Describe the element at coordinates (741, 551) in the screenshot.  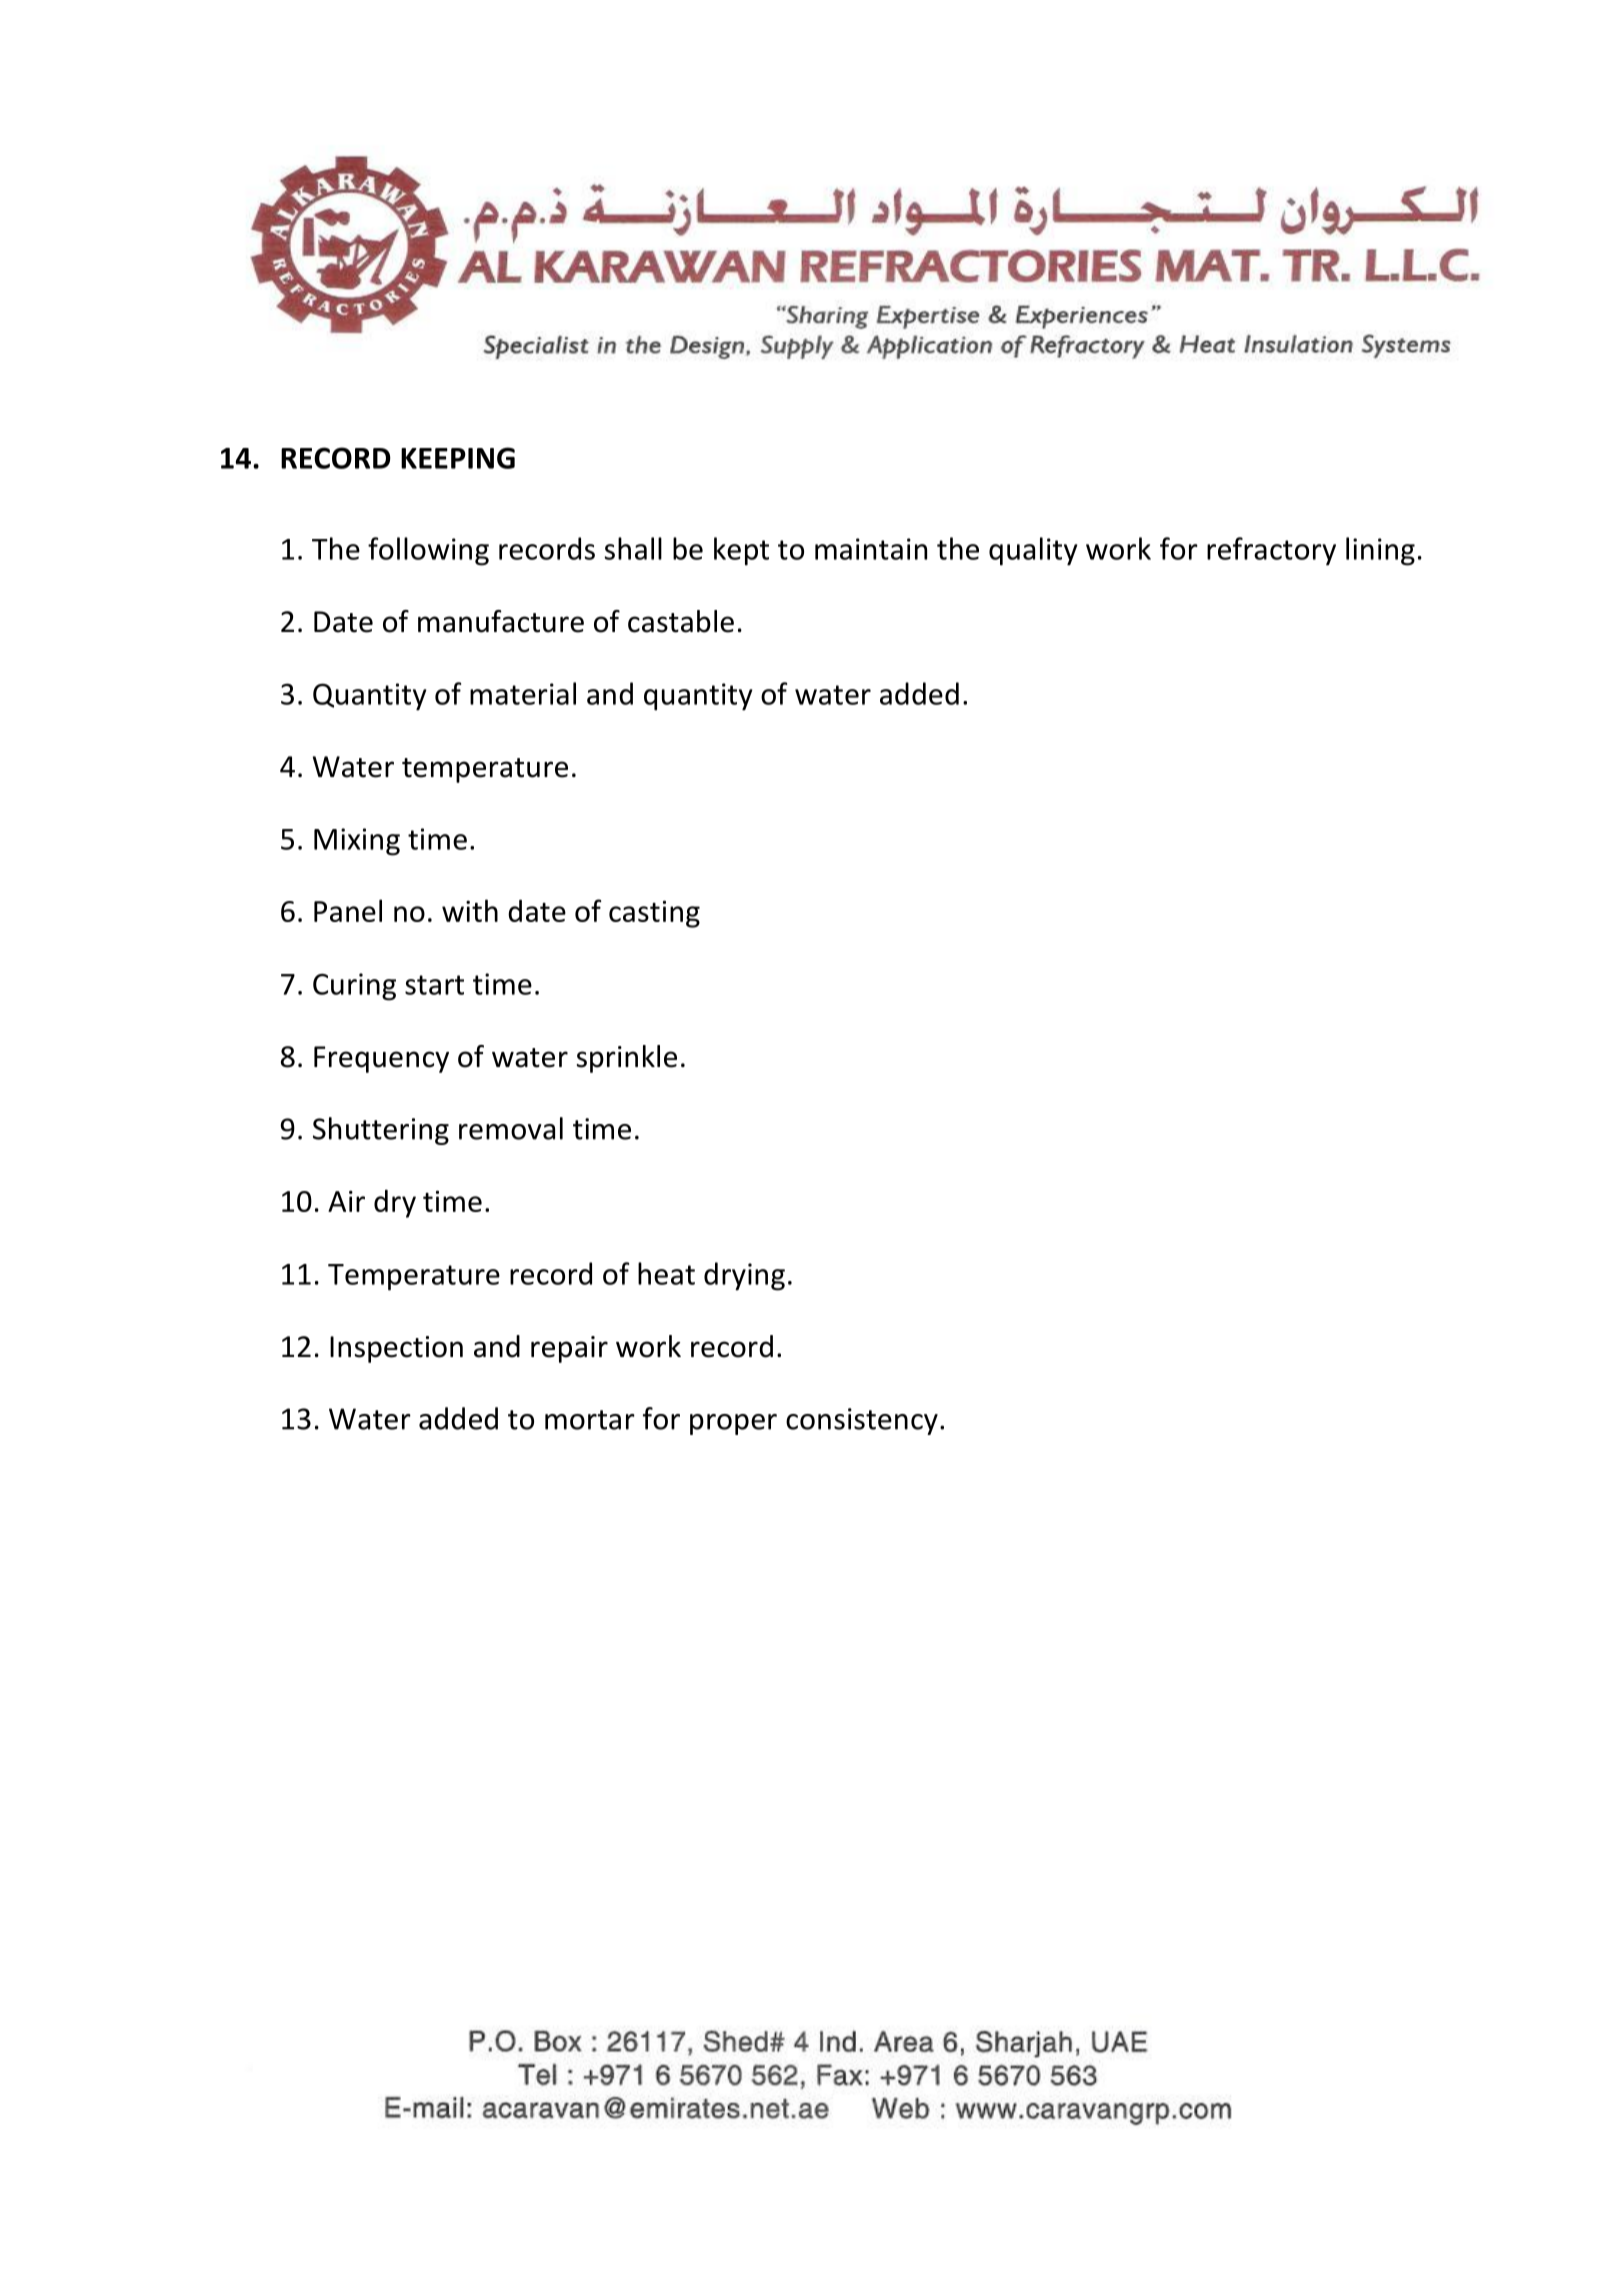
I see `kept` at that location.
